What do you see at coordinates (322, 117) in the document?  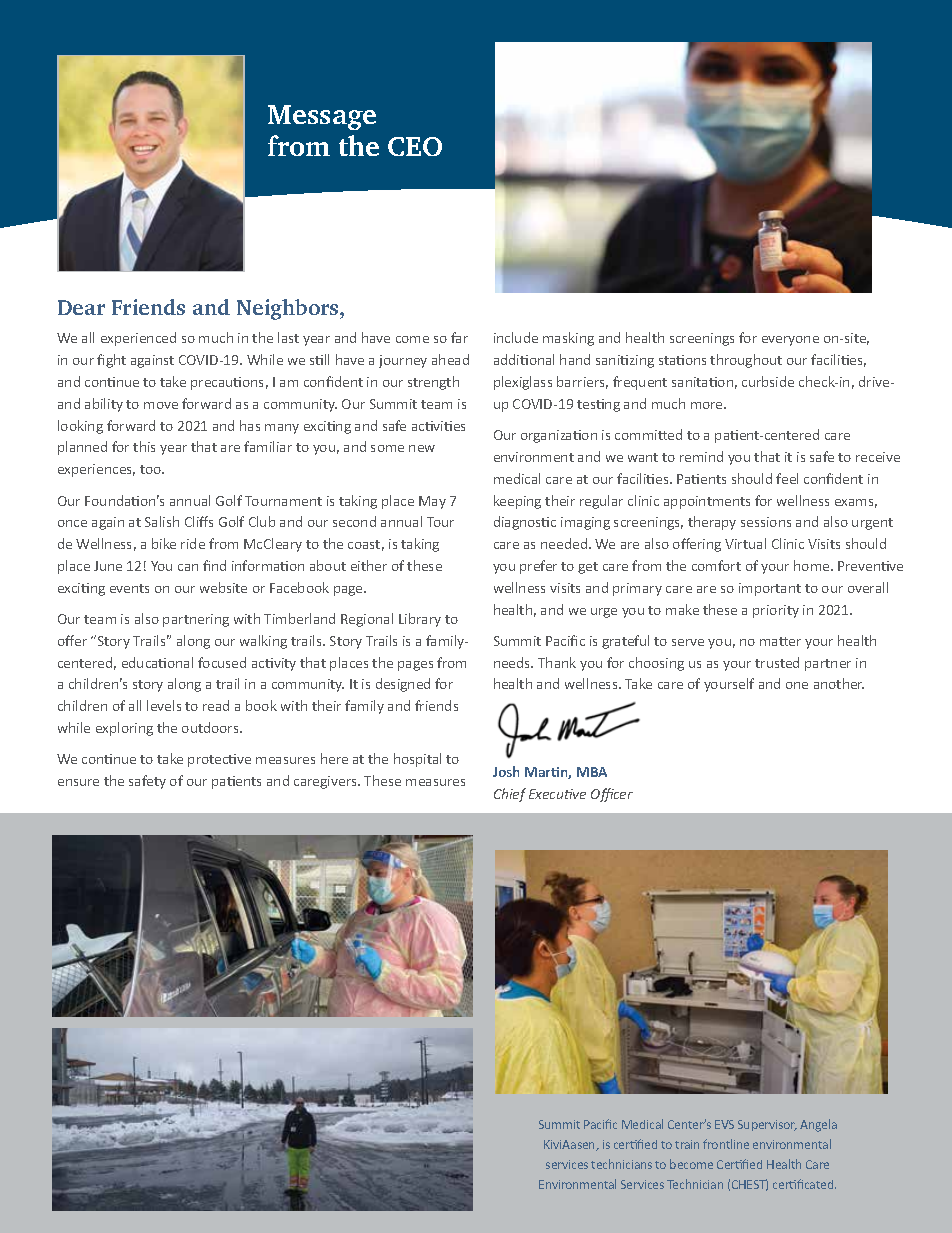 I see `Message` at bounding box center [322, 117].
